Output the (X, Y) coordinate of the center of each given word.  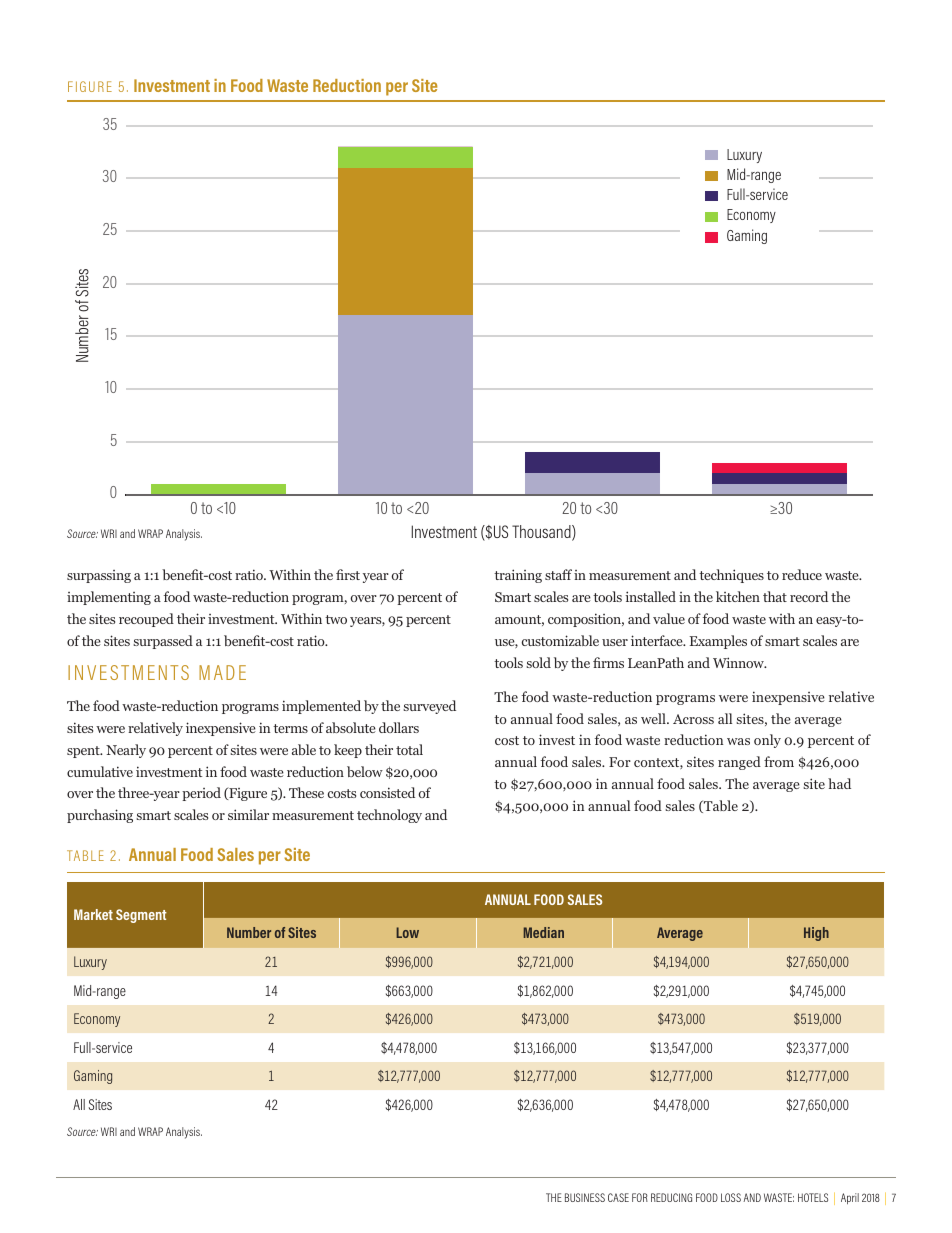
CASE (618, 1197)
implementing (109, 598)
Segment (141, 916)
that (775, 596)
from (779, 761)
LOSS (731, 1197)
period (201, 794)
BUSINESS (585, 1197)
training (518, 576)
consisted (387, 792)
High (816, 934)
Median (544, 932)
